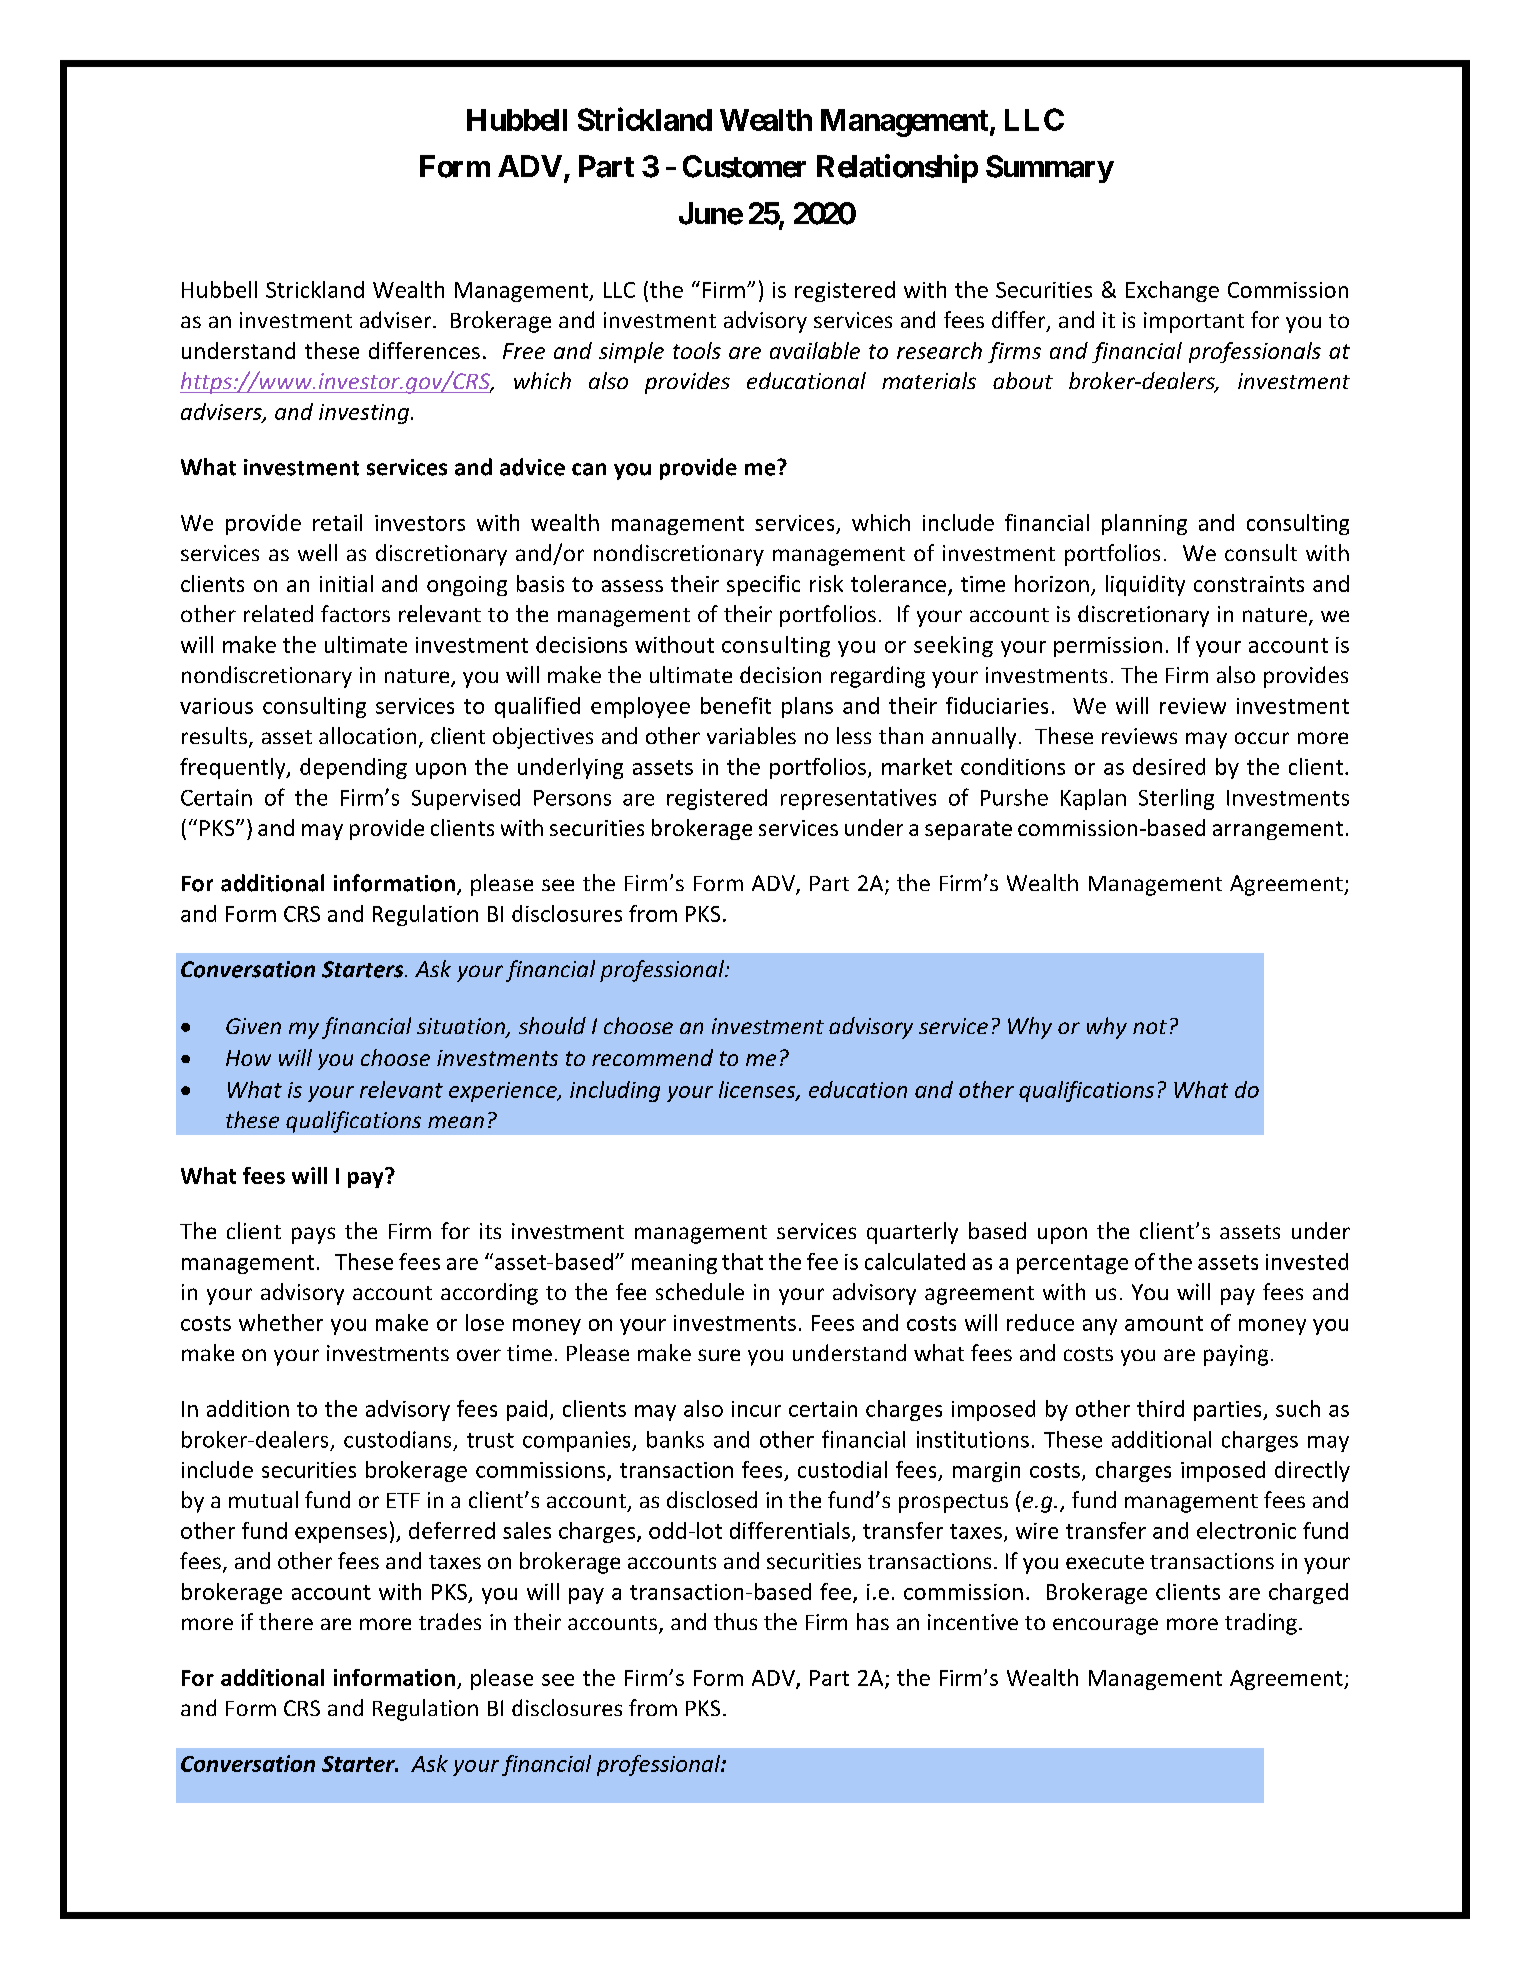  What do you see at coordinates (248, 1058) in the page?
I see `How` at bounding box center [248, 1058].
